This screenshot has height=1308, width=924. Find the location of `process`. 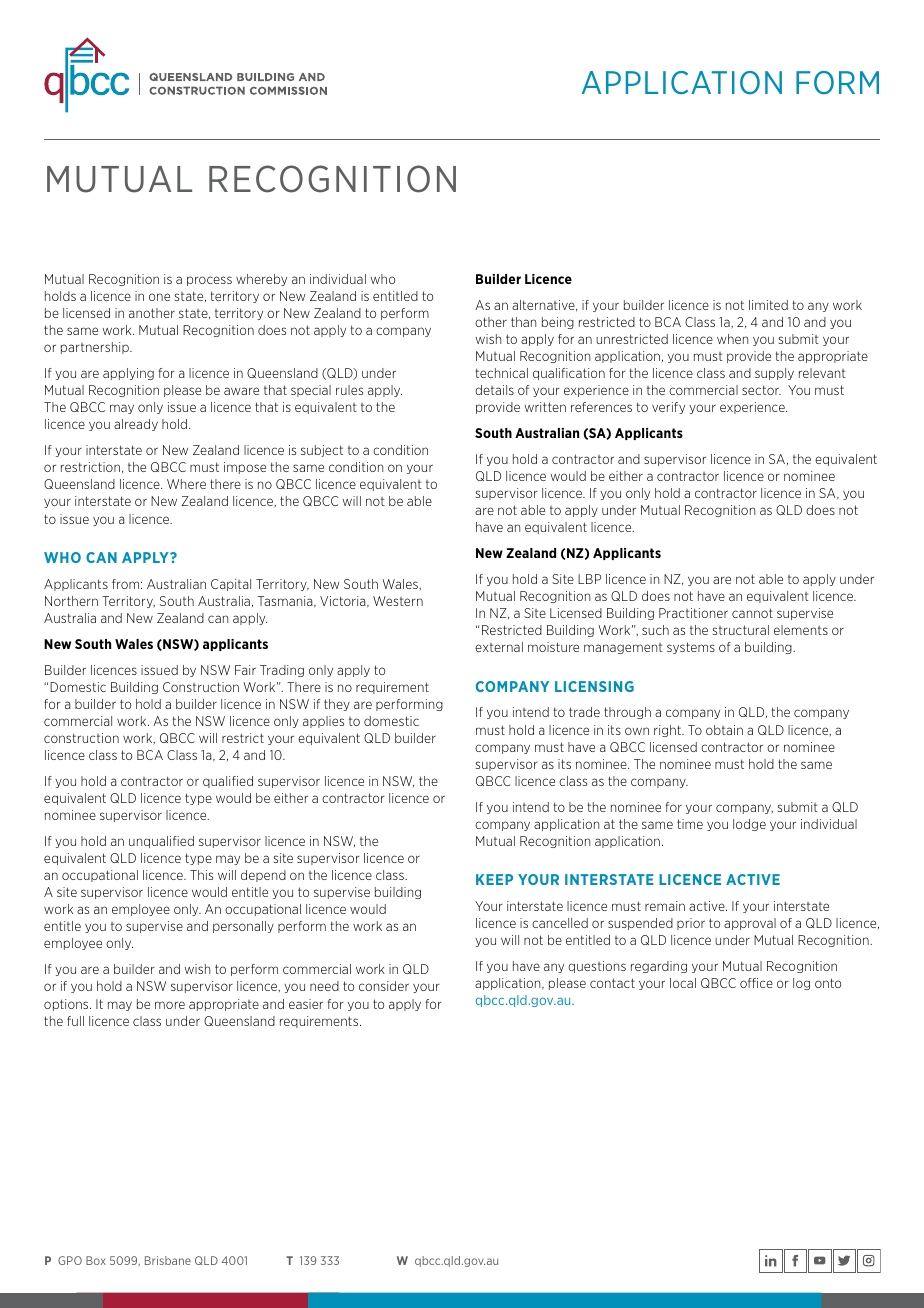

process is located at coordinates (209, 281).
